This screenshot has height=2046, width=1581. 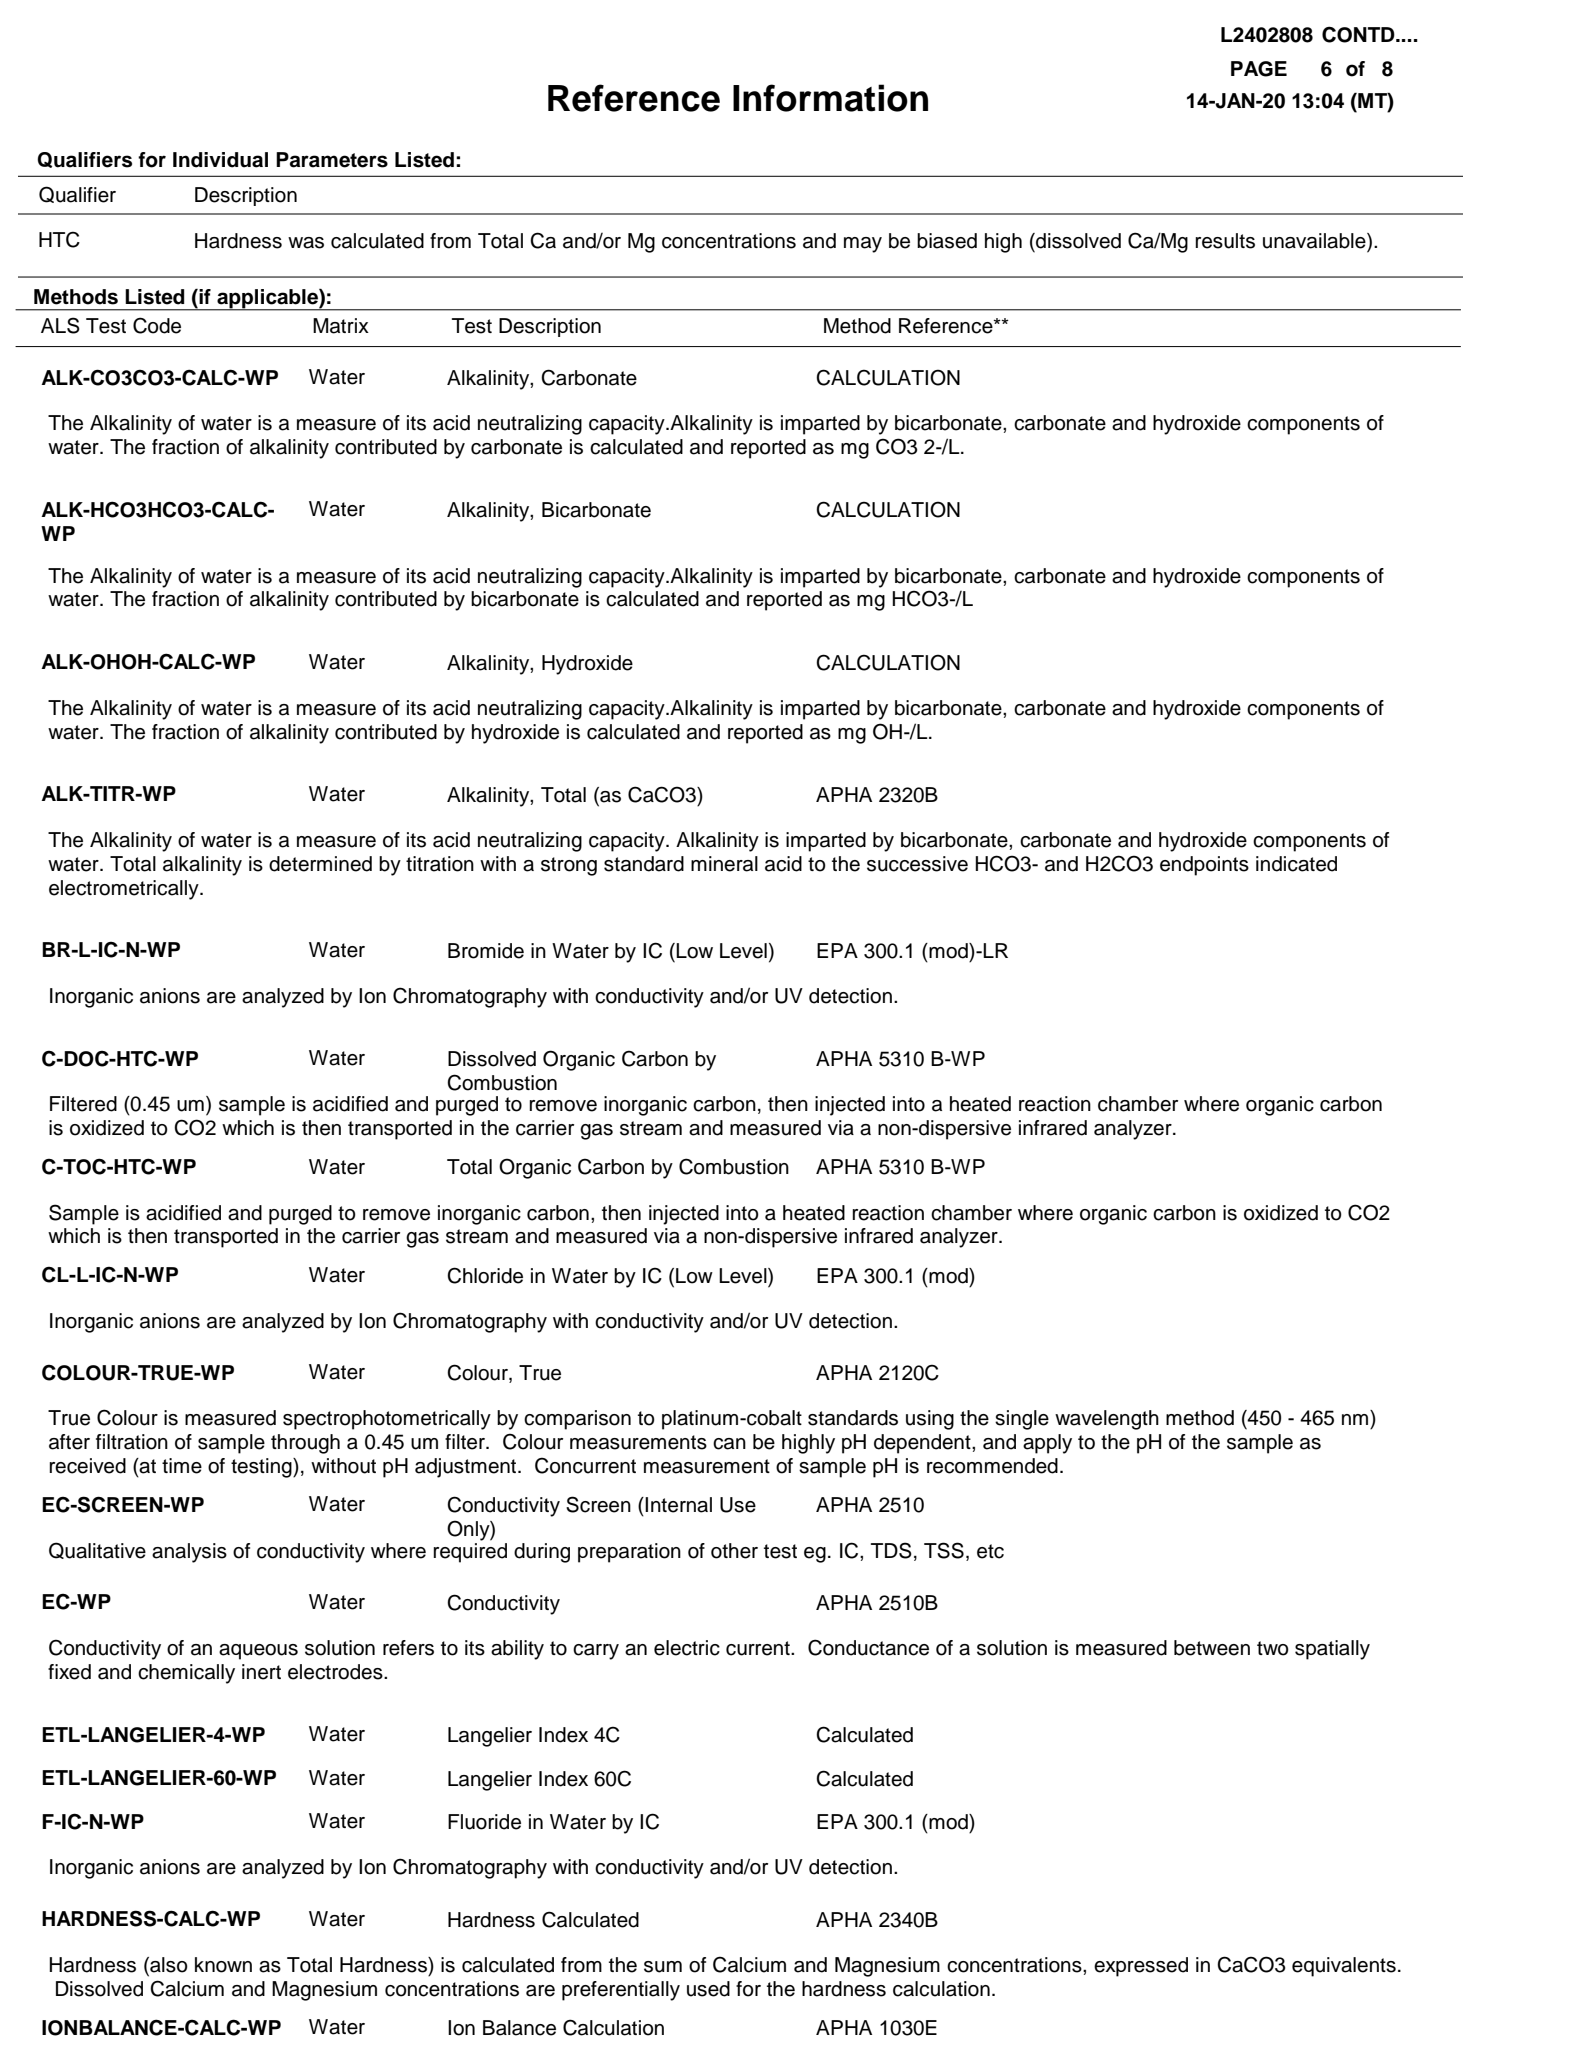 What do you see at coordinates (220, 160) in the screenshot?
I see `Individual` at bounding box center [220, 160].
